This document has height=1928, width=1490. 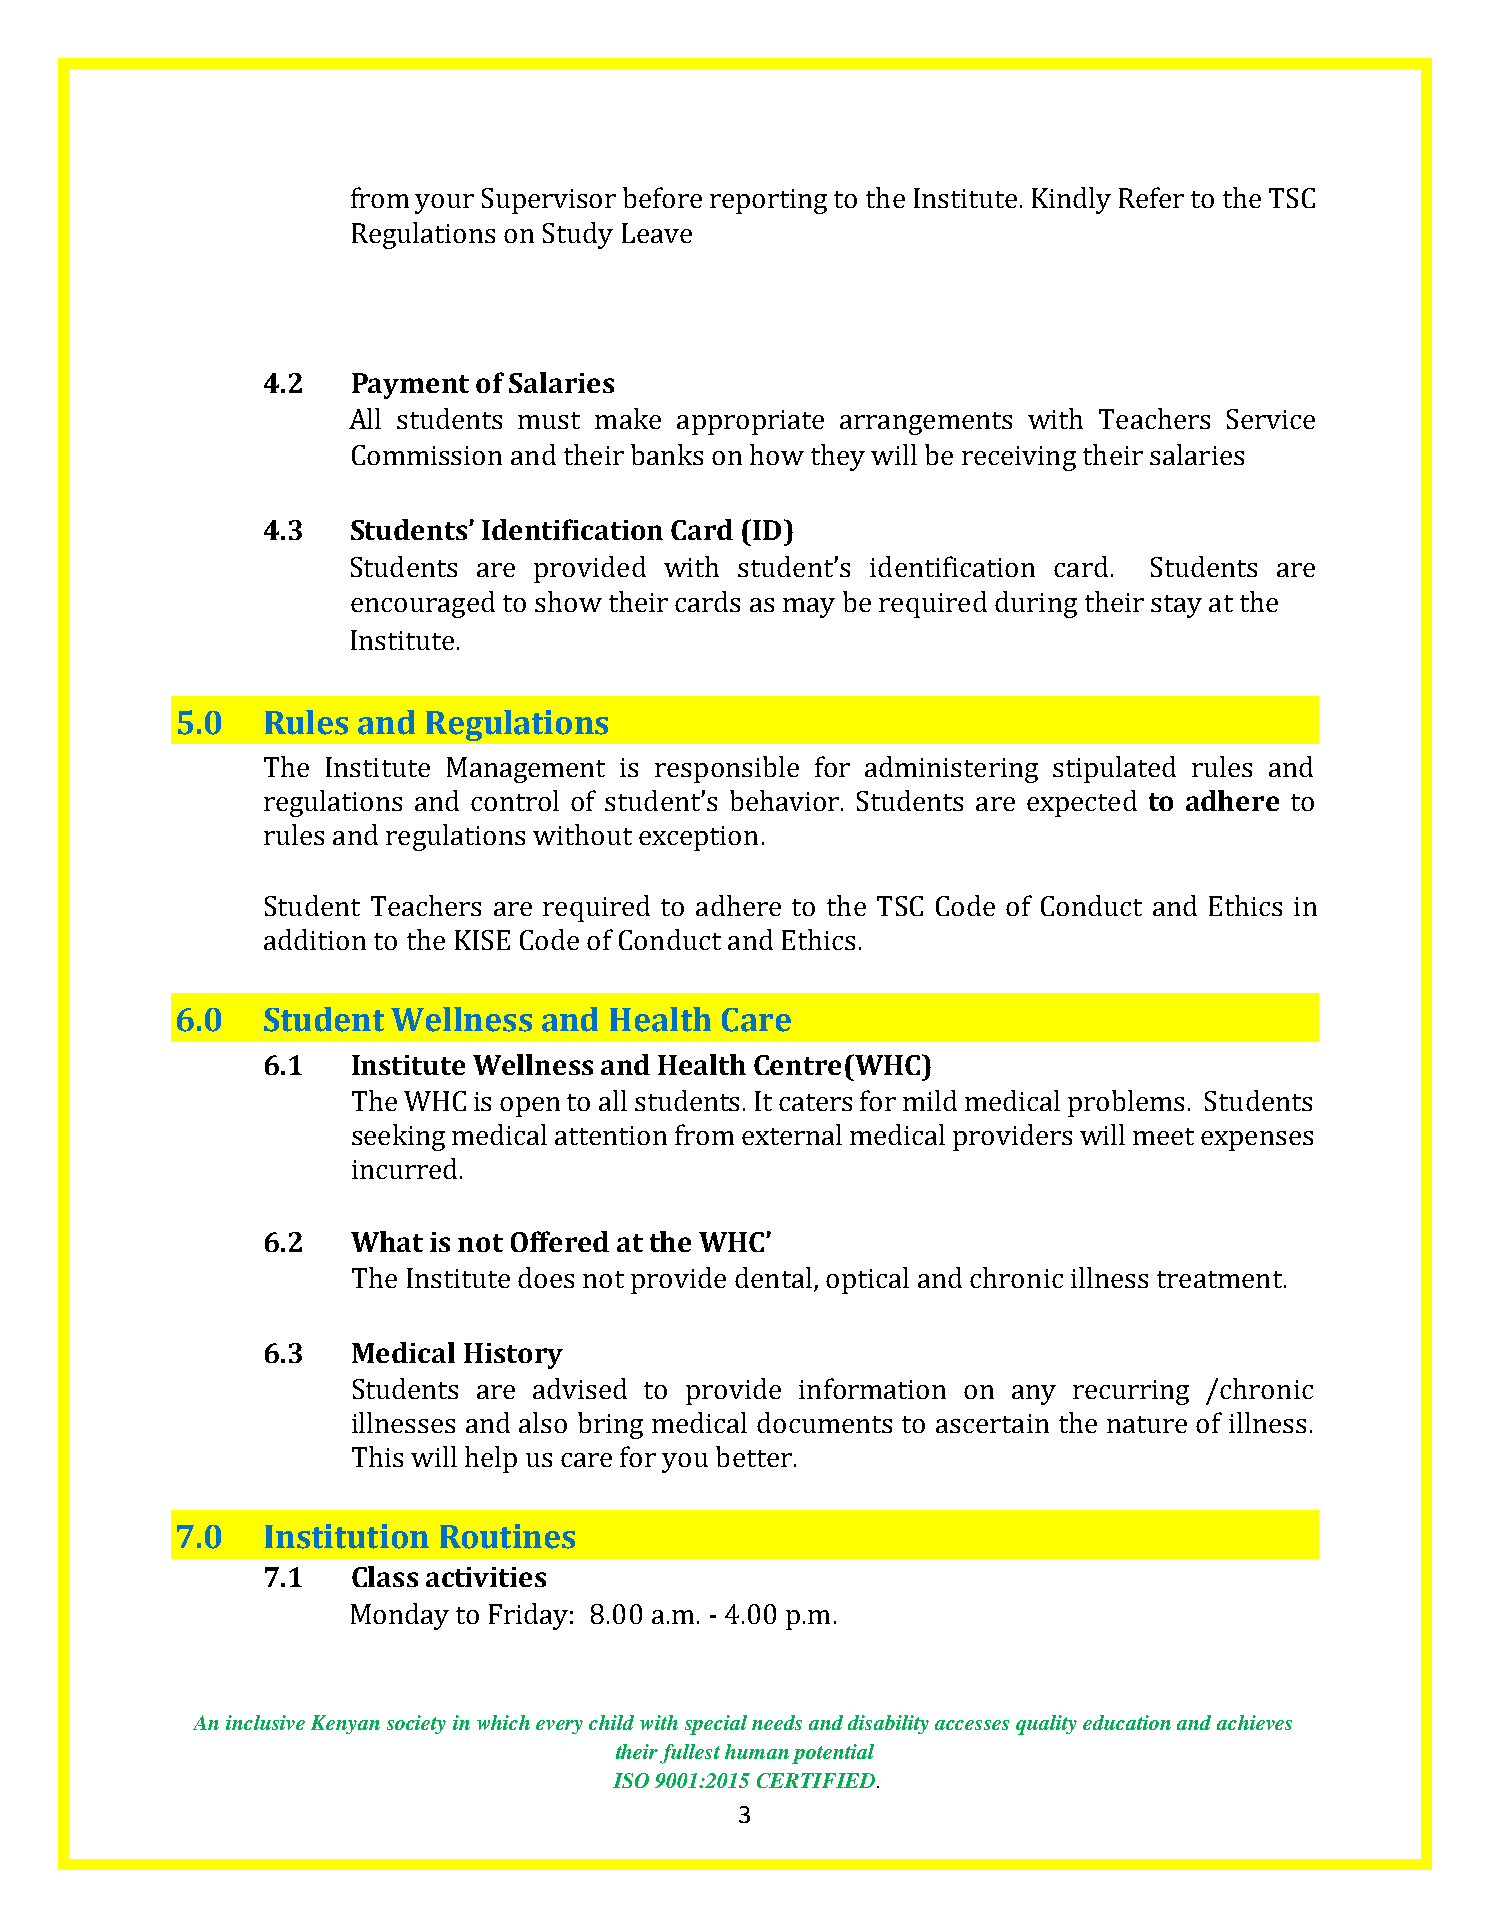 I want to click on addition, so click(x=315, y=939).
